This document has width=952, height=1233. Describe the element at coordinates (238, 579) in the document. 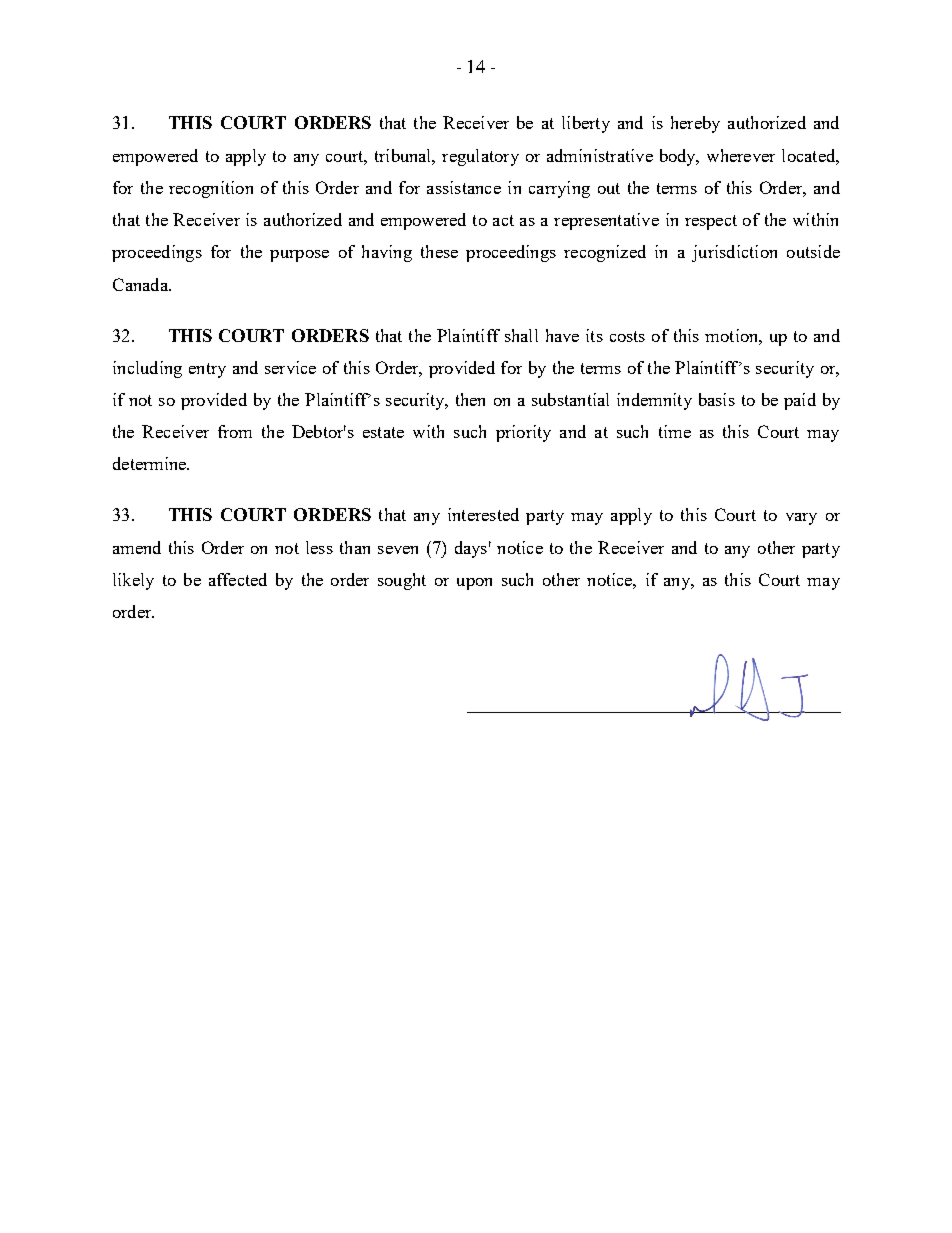

I see `affected` at that location.
